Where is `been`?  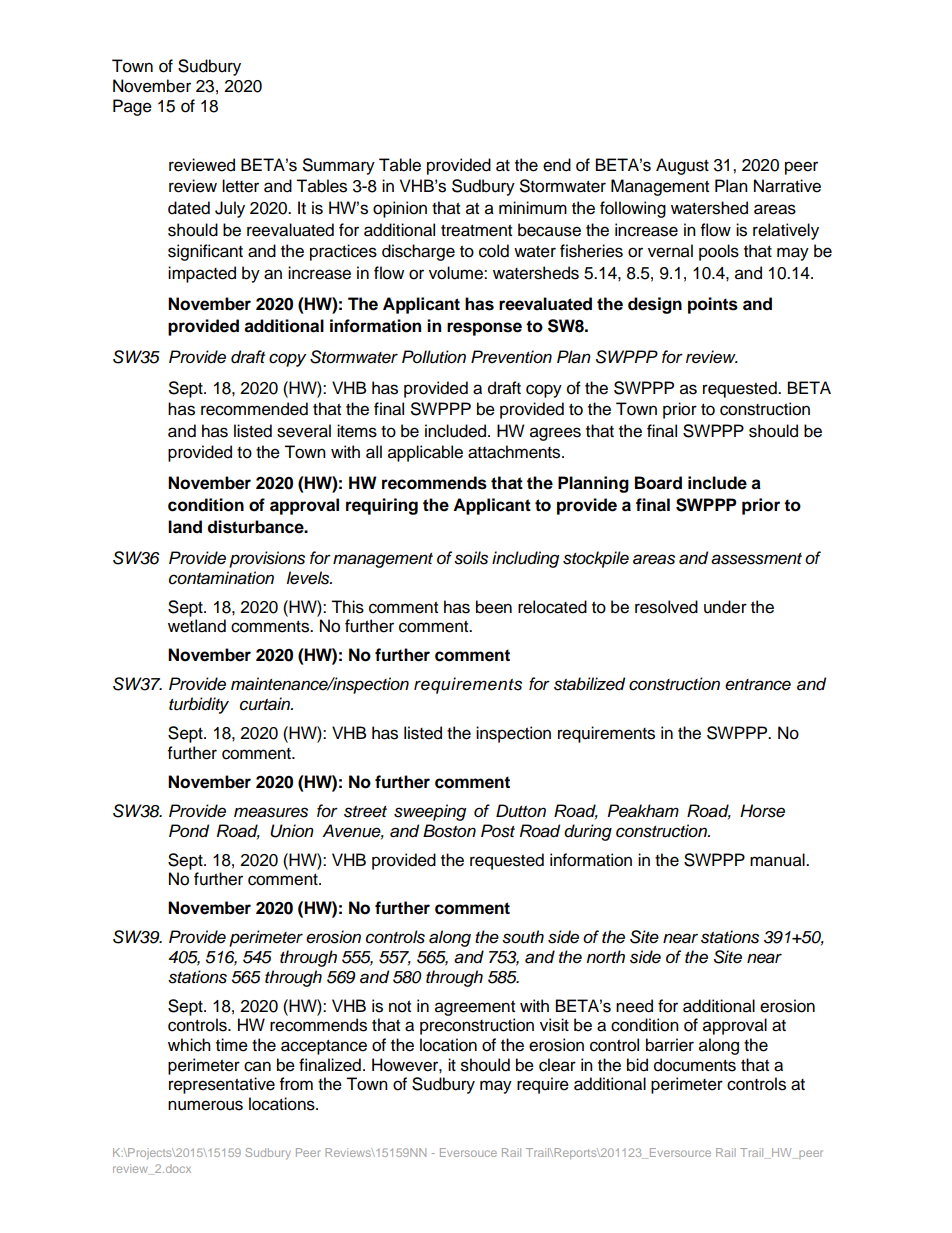 been is located at coordinates (494, 607).
